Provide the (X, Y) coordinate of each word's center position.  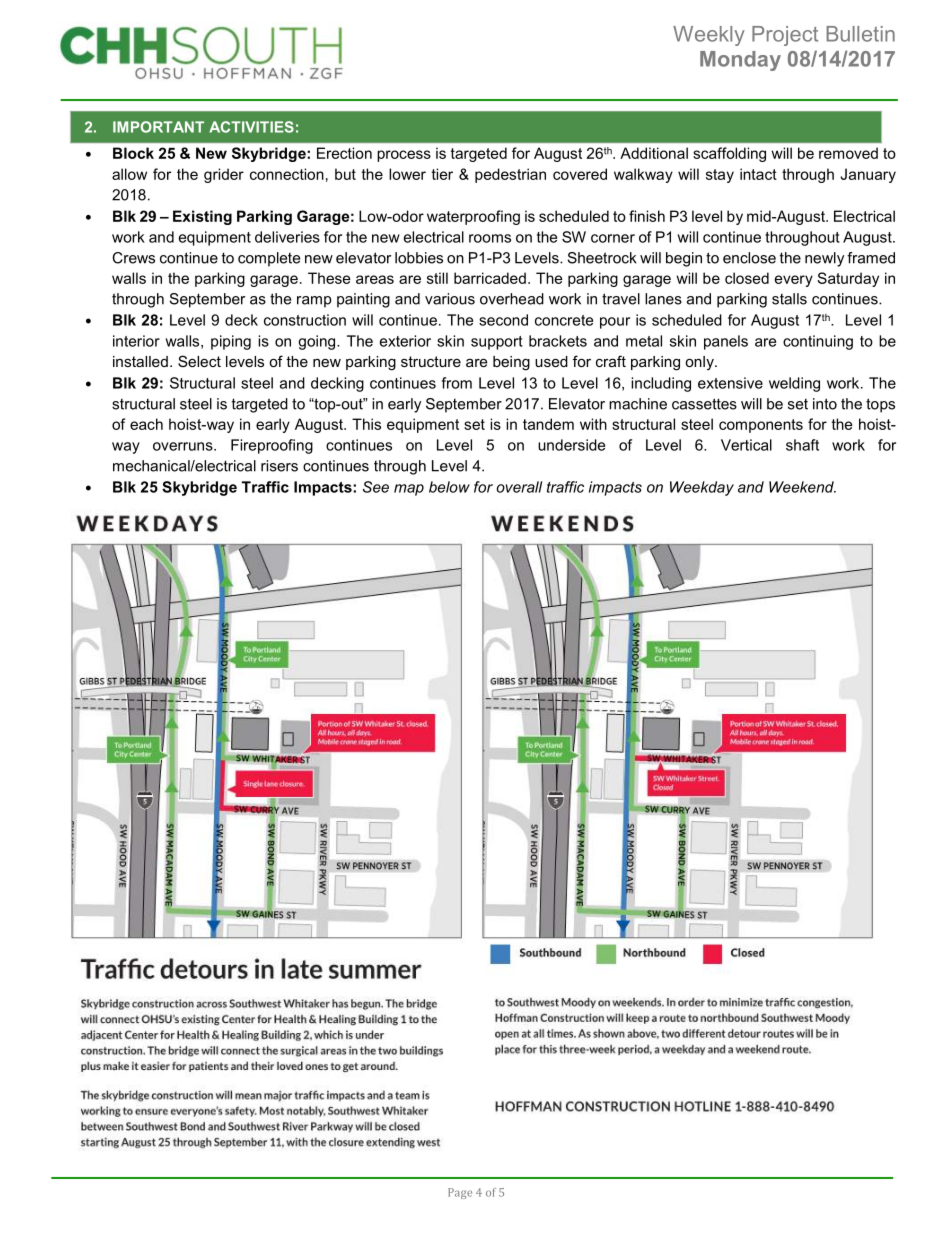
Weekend (802, 487)
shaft (802, 445)
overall (519, 487)
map (409, 490)
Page (460, 1193)
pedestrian (510, 175)
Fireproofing (272, 446)
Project (785, 36)
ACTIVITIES (251, 127)
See (376, 487)
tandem (548, 424)
